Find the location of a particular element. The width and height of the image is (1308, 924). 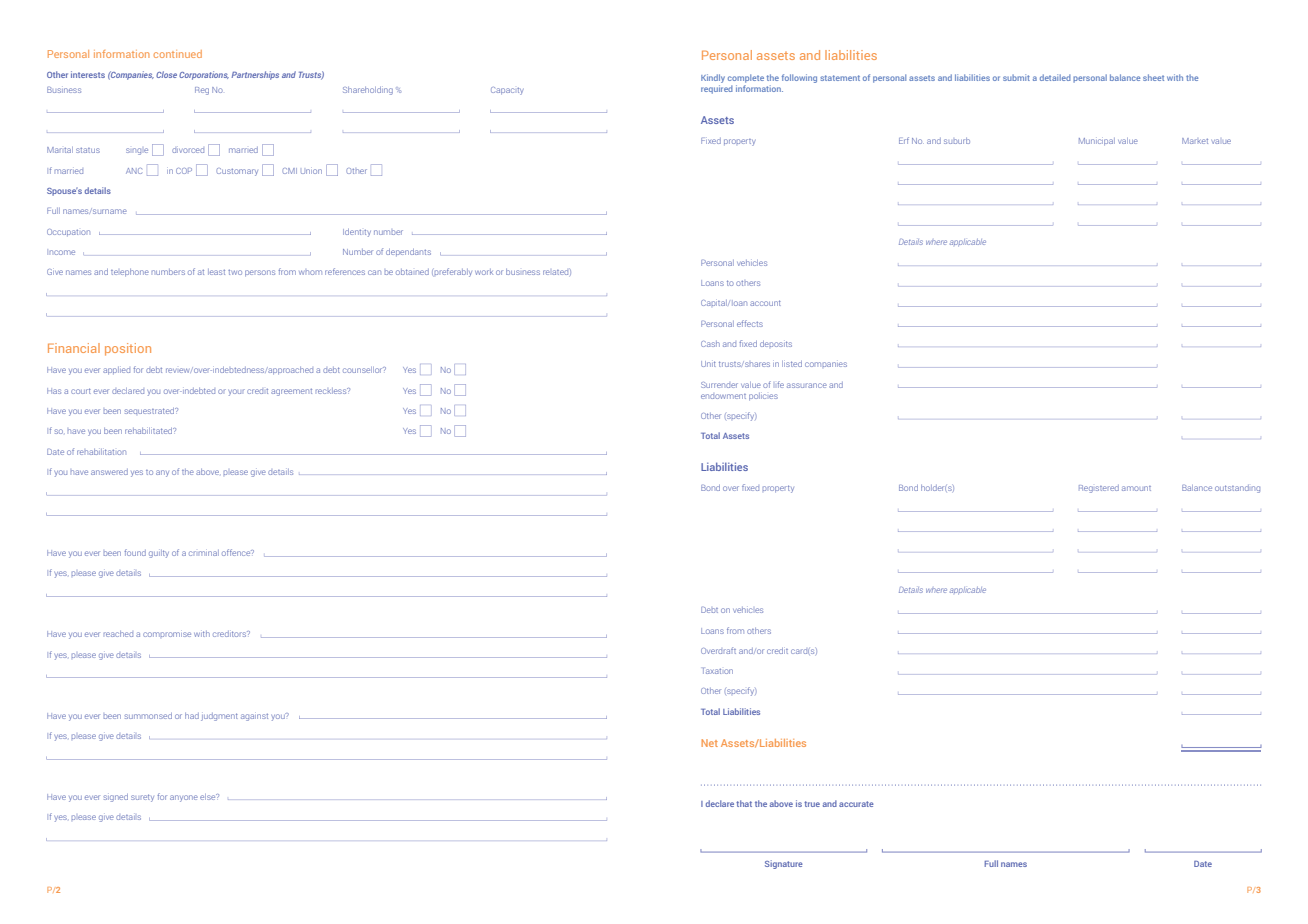

anyone is located at coordinates (184, 798).
